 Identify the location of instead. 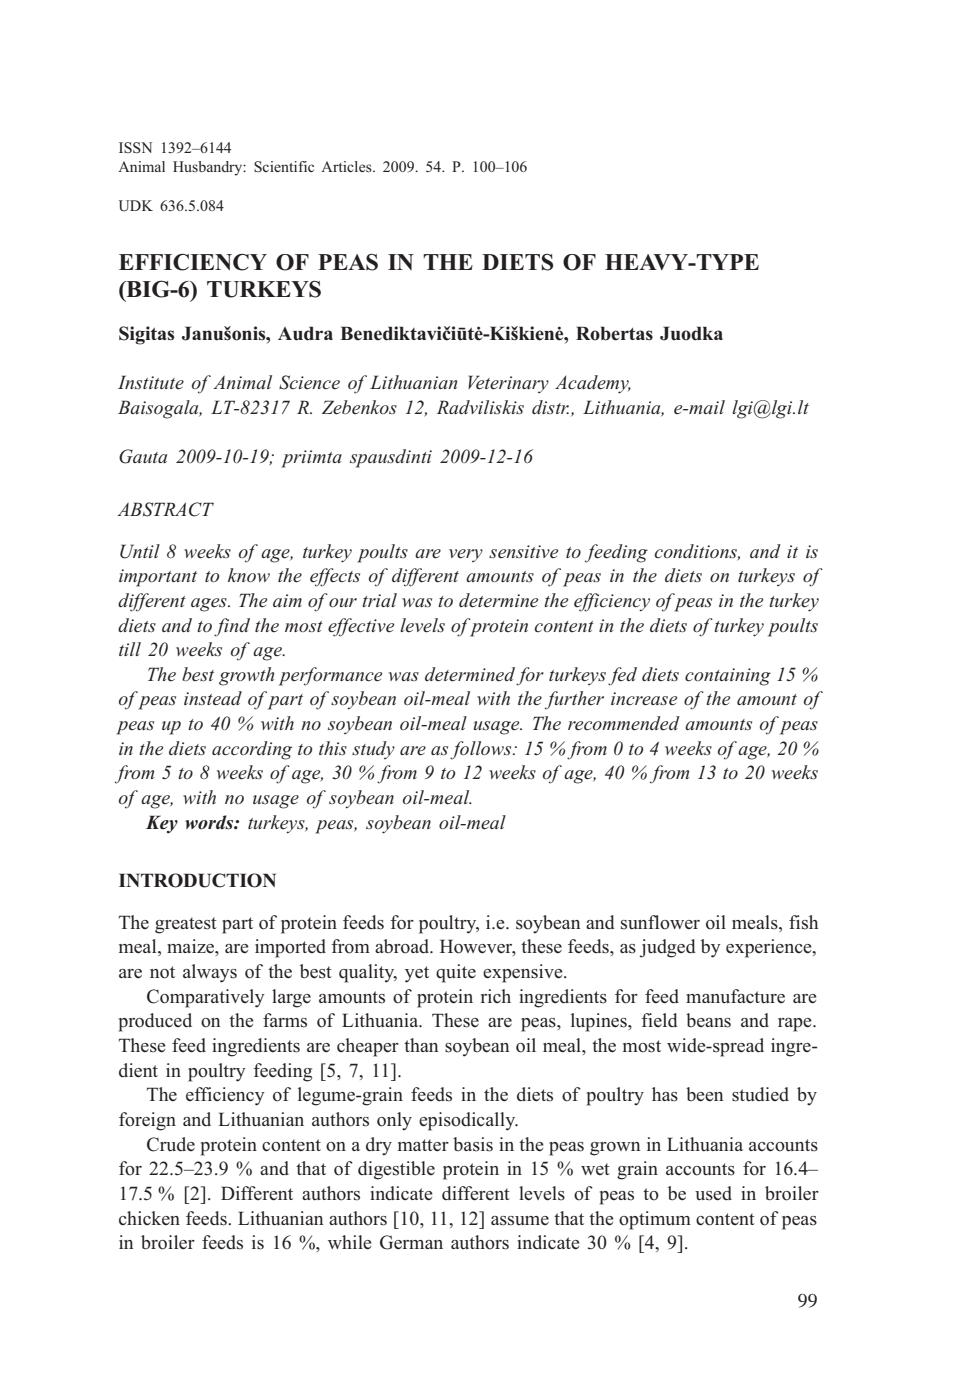
(213, 698).
